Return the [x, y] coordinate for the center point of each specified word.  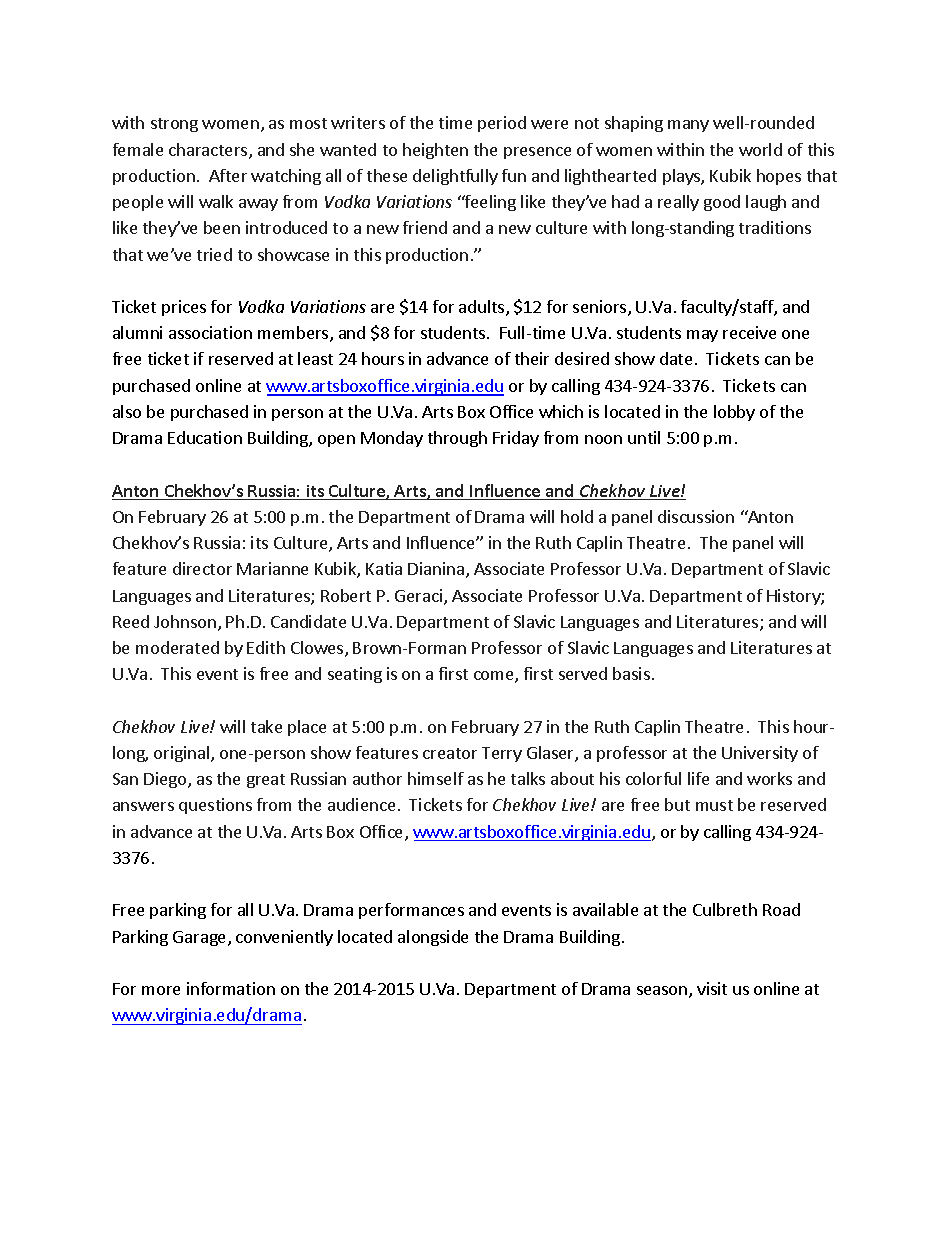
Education [205, 437]
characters [209, 151]
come [495, 677]
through [457, 439]
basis [631, 673]
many [688, 126]
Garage [201, 938]
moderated [177, 647]
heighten [435, 151]
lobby [734, 413]
